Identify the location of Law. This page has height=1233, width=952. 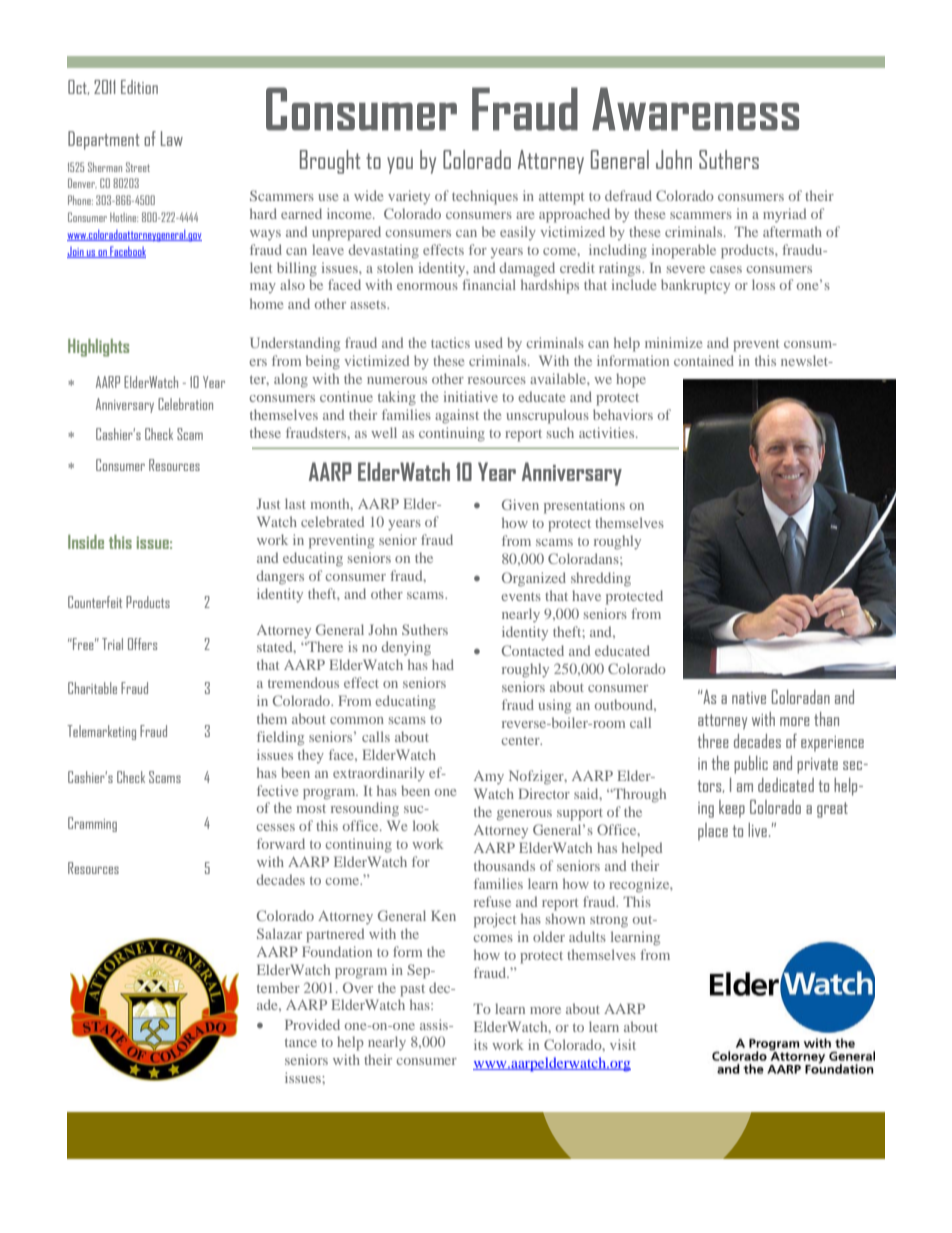
(172, 138).
